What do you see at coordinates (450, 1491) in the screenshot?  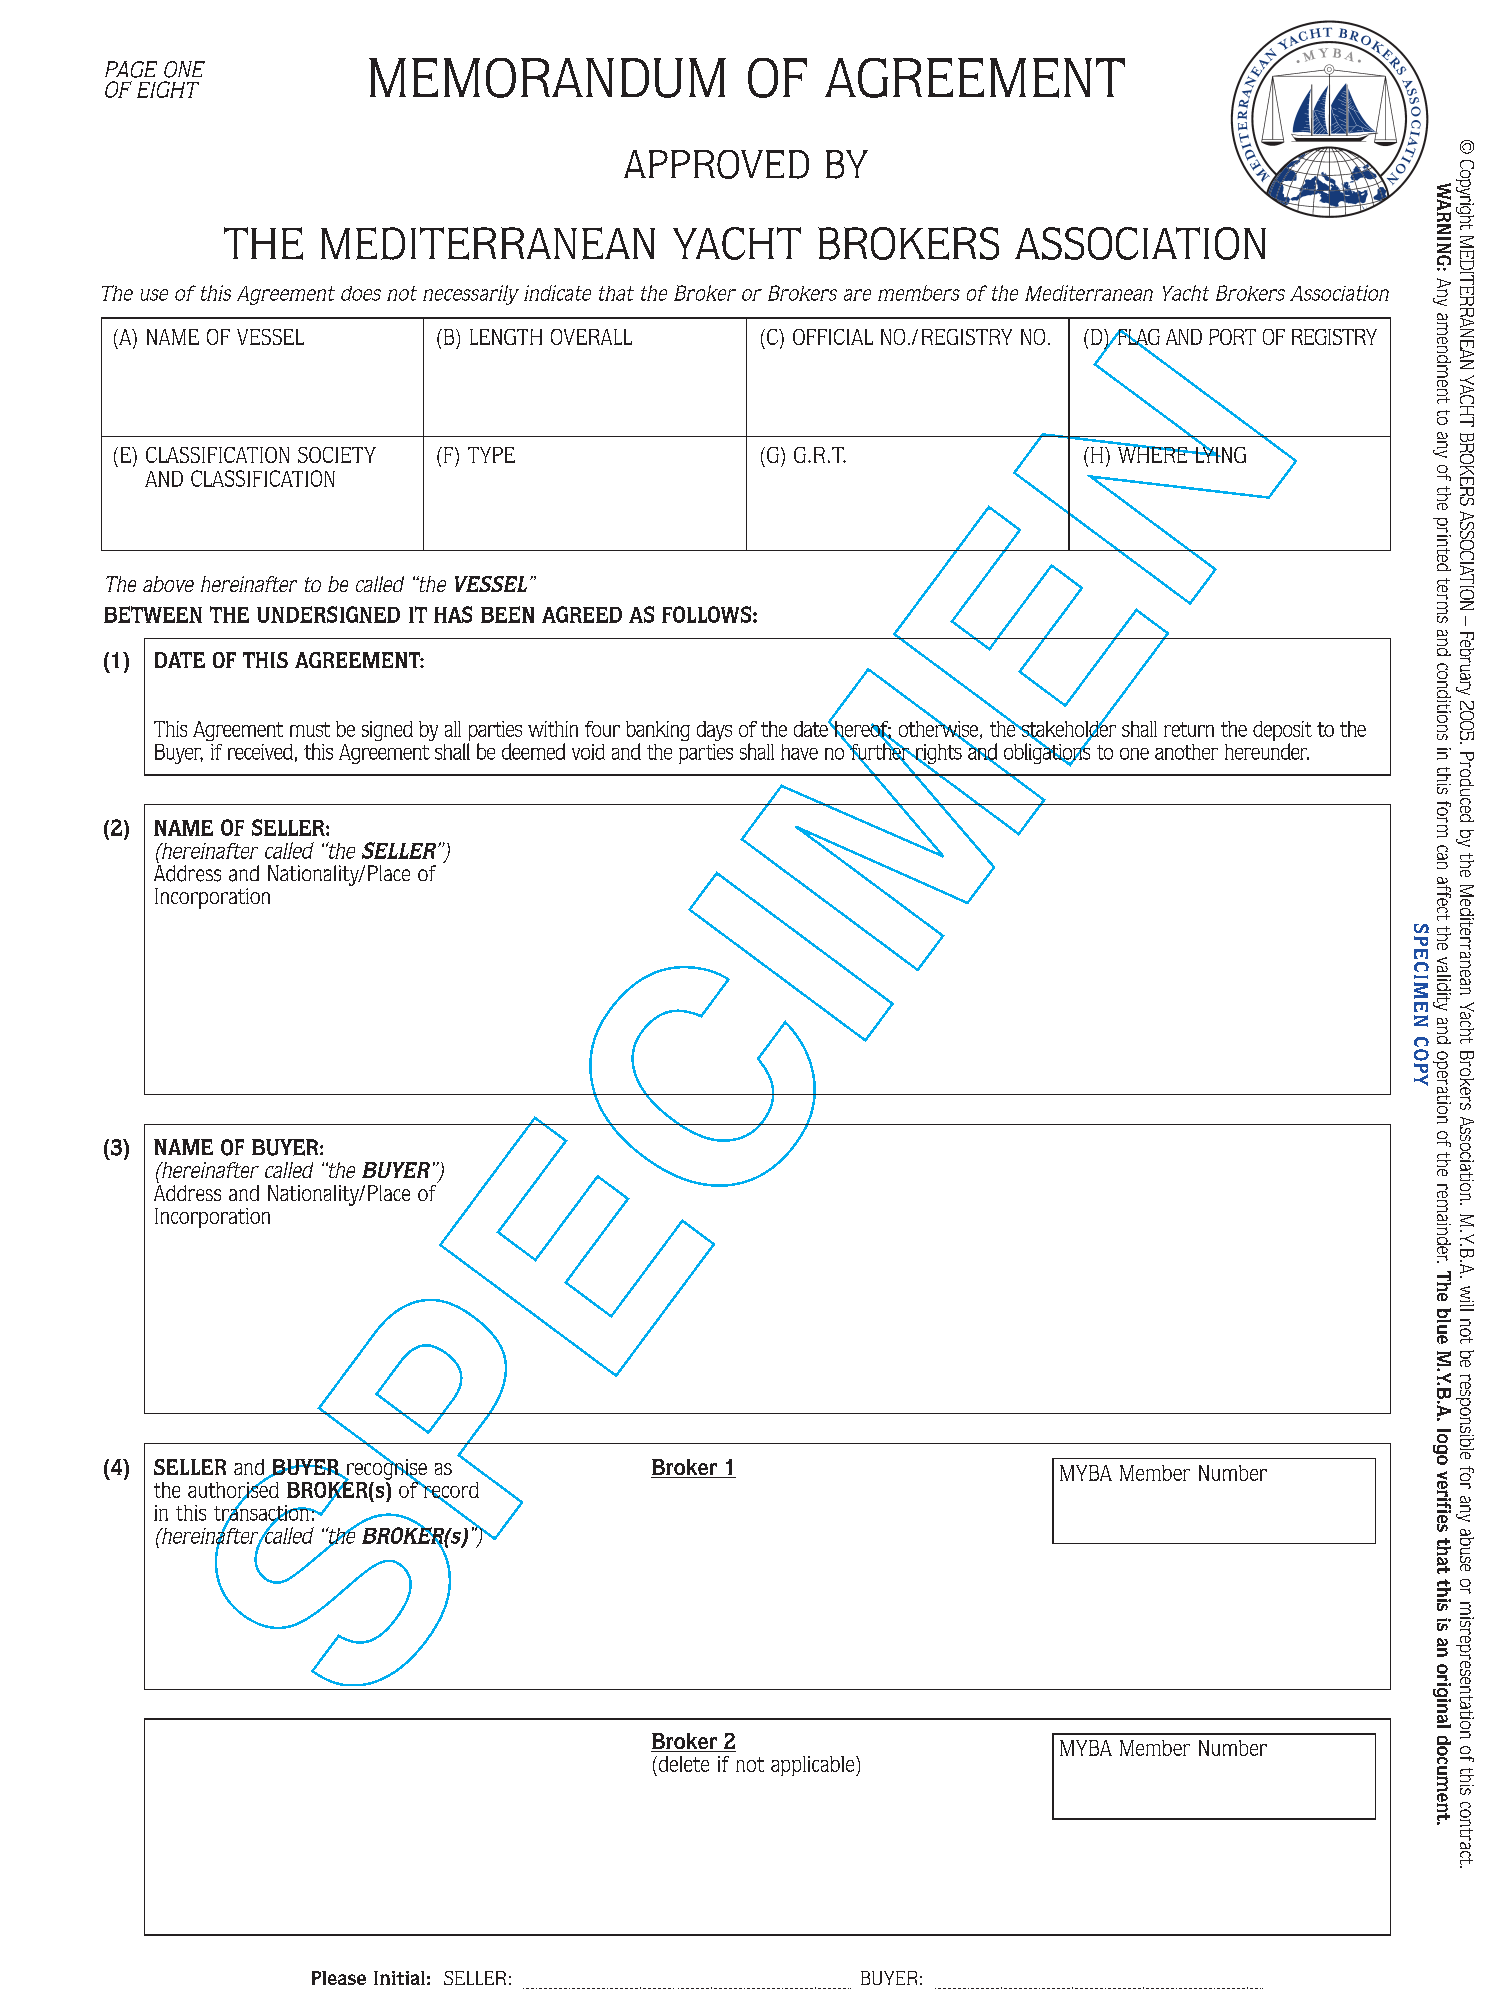 I see `record` at bounding box center [450, 1491].
